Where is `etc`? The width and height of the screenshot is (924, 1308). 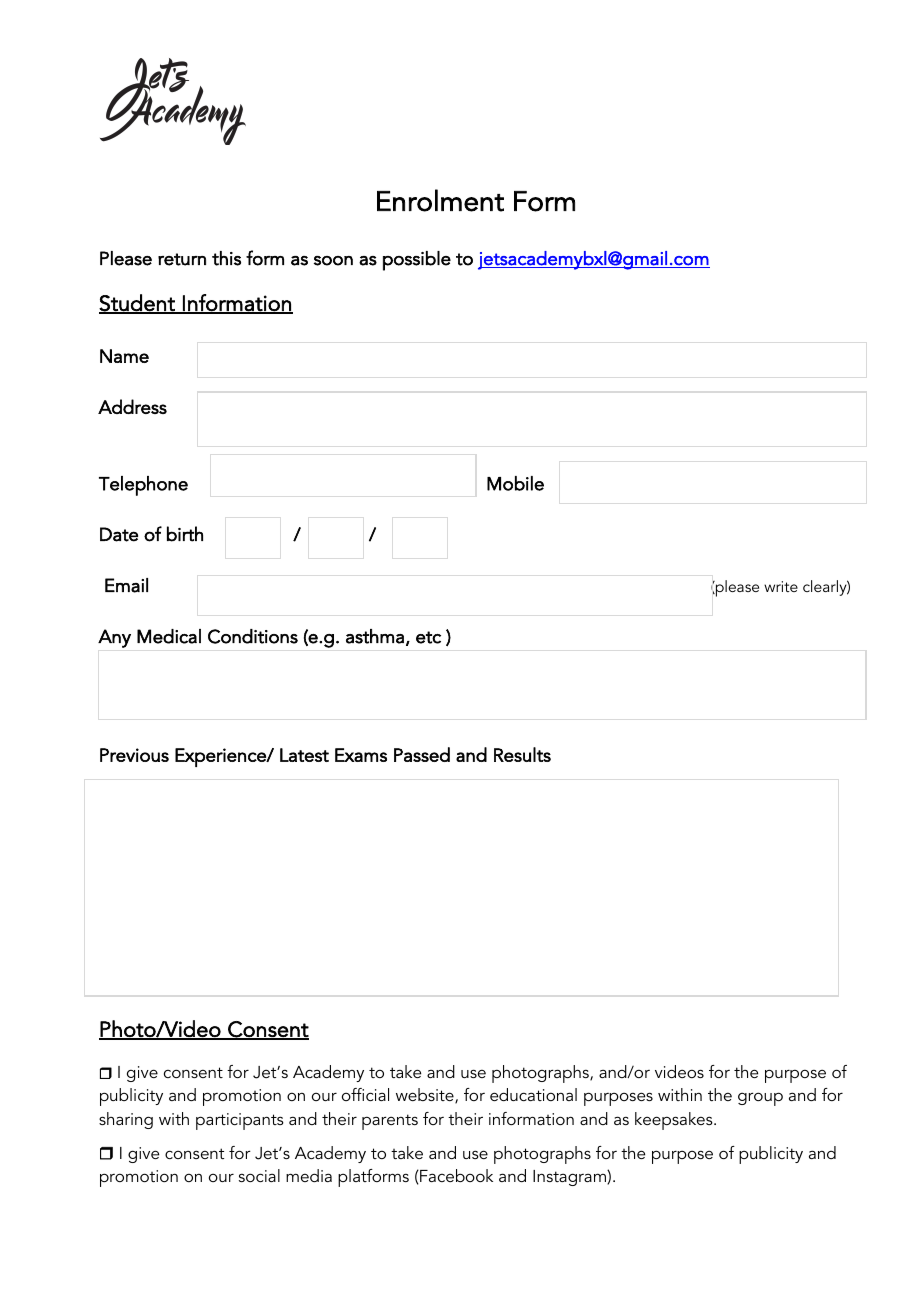 etc is located at coordinates (428, 637).
